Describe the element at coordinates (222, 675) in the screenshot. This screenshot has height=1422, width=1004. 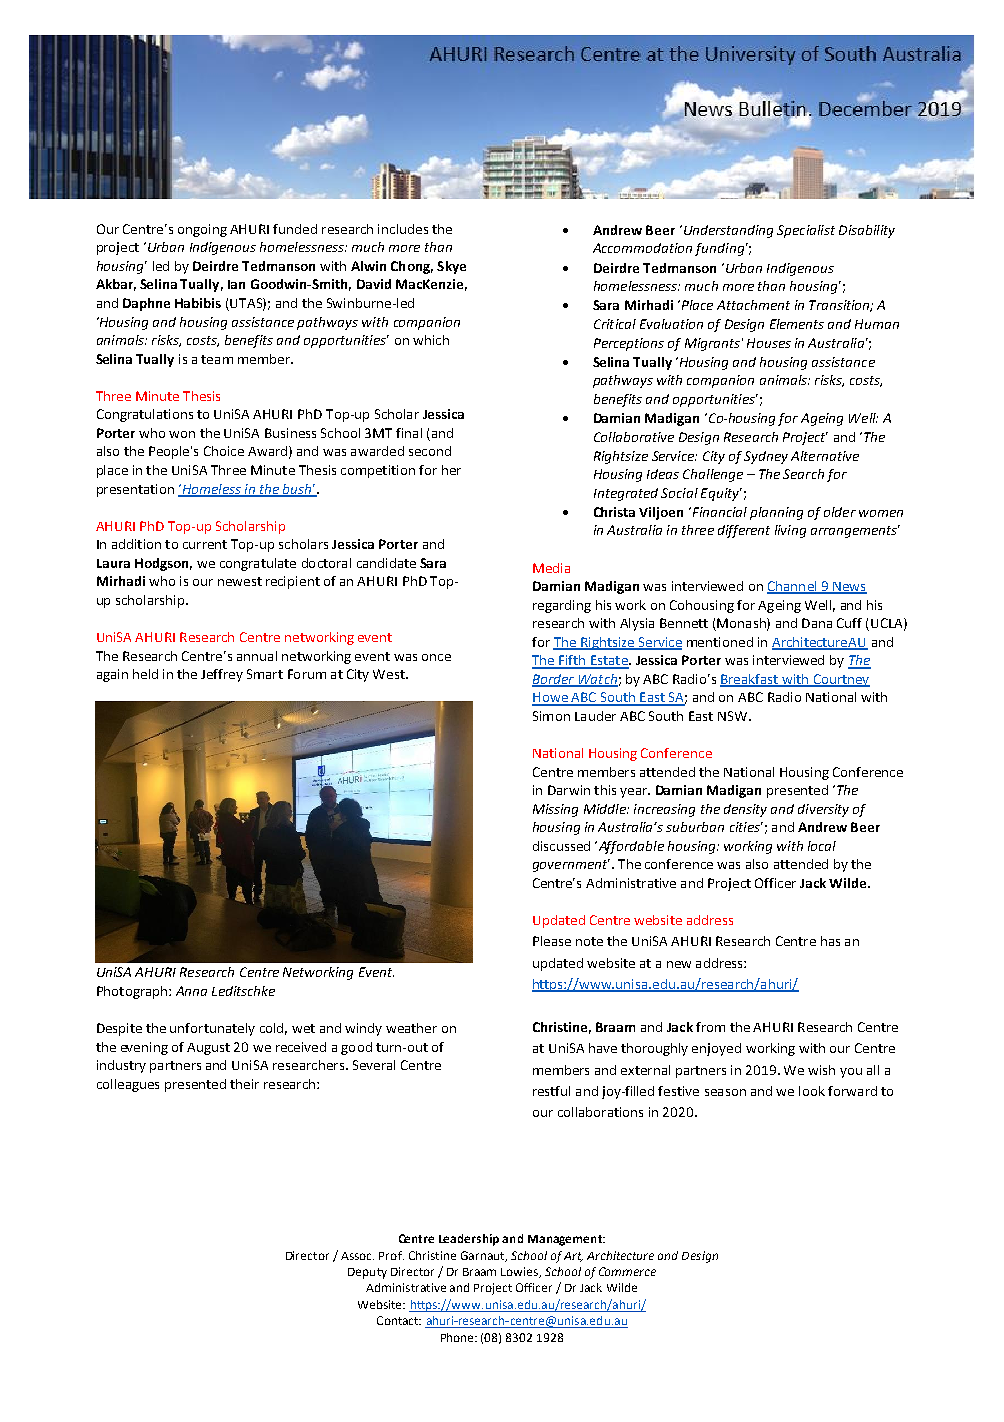
I see `Jeffrey` at that location.
